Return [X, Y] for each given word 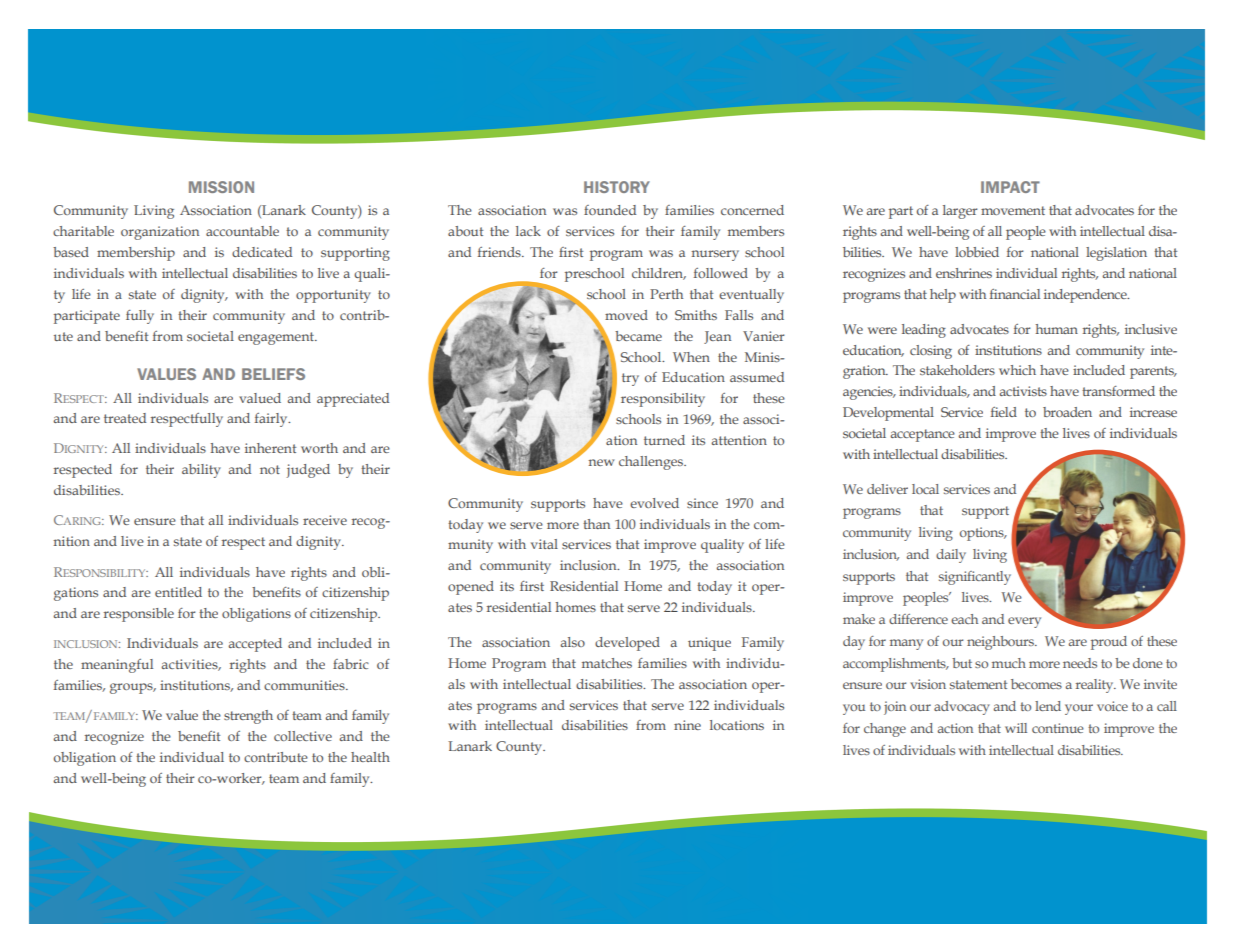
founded [610, 210]
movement [1013, 210]
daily [951, 556]
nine [687, 725]
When [691, 357]
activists [1023, 391]
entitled [178, 592]
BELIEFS [273, 374]
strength [248, 717]
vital [544, 544]
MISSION [221, 187]
